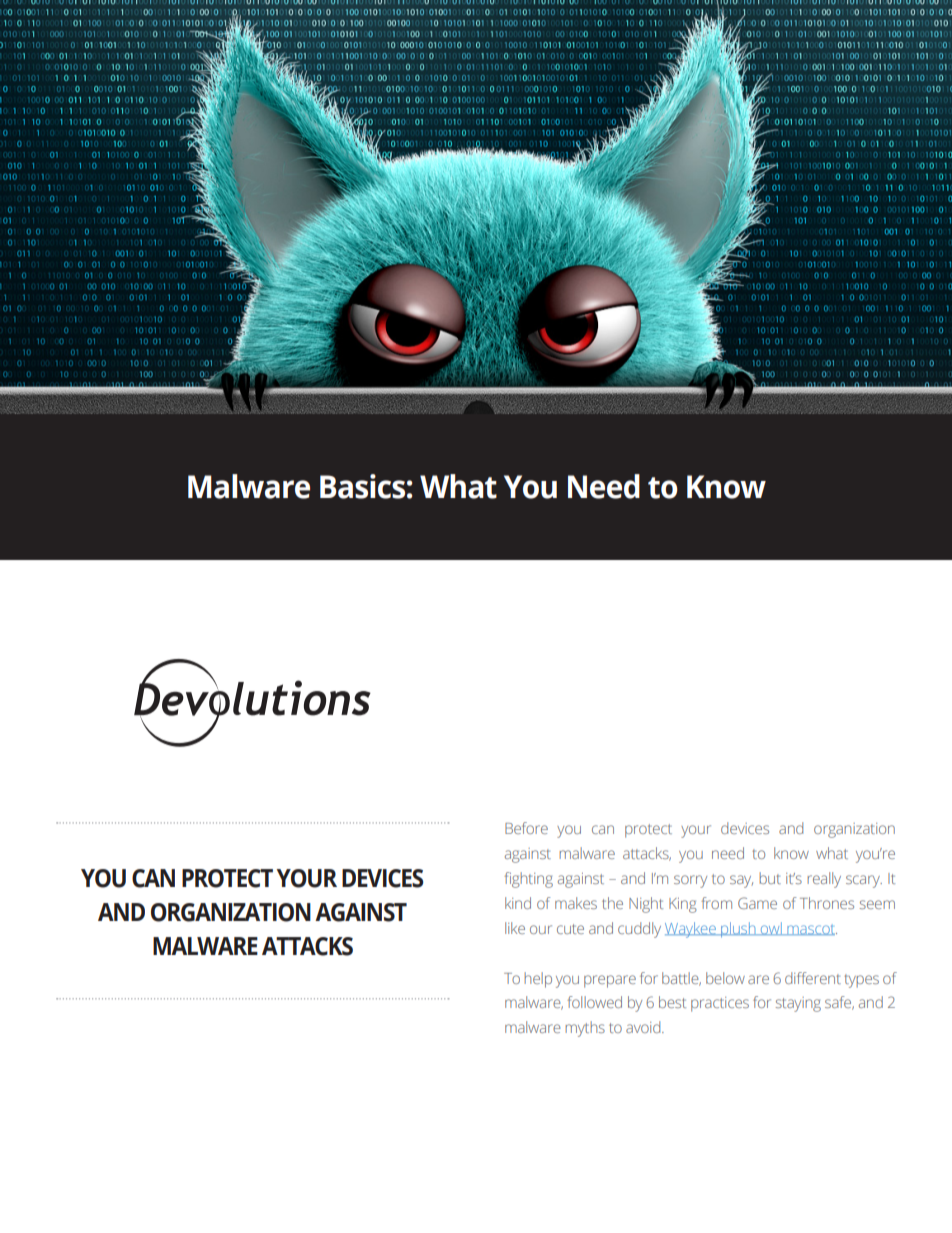 This screenshot has width=952, height=1233. Describe the element at coordinates (811, 930) in the screenshot. I see `mascot` at that location.
